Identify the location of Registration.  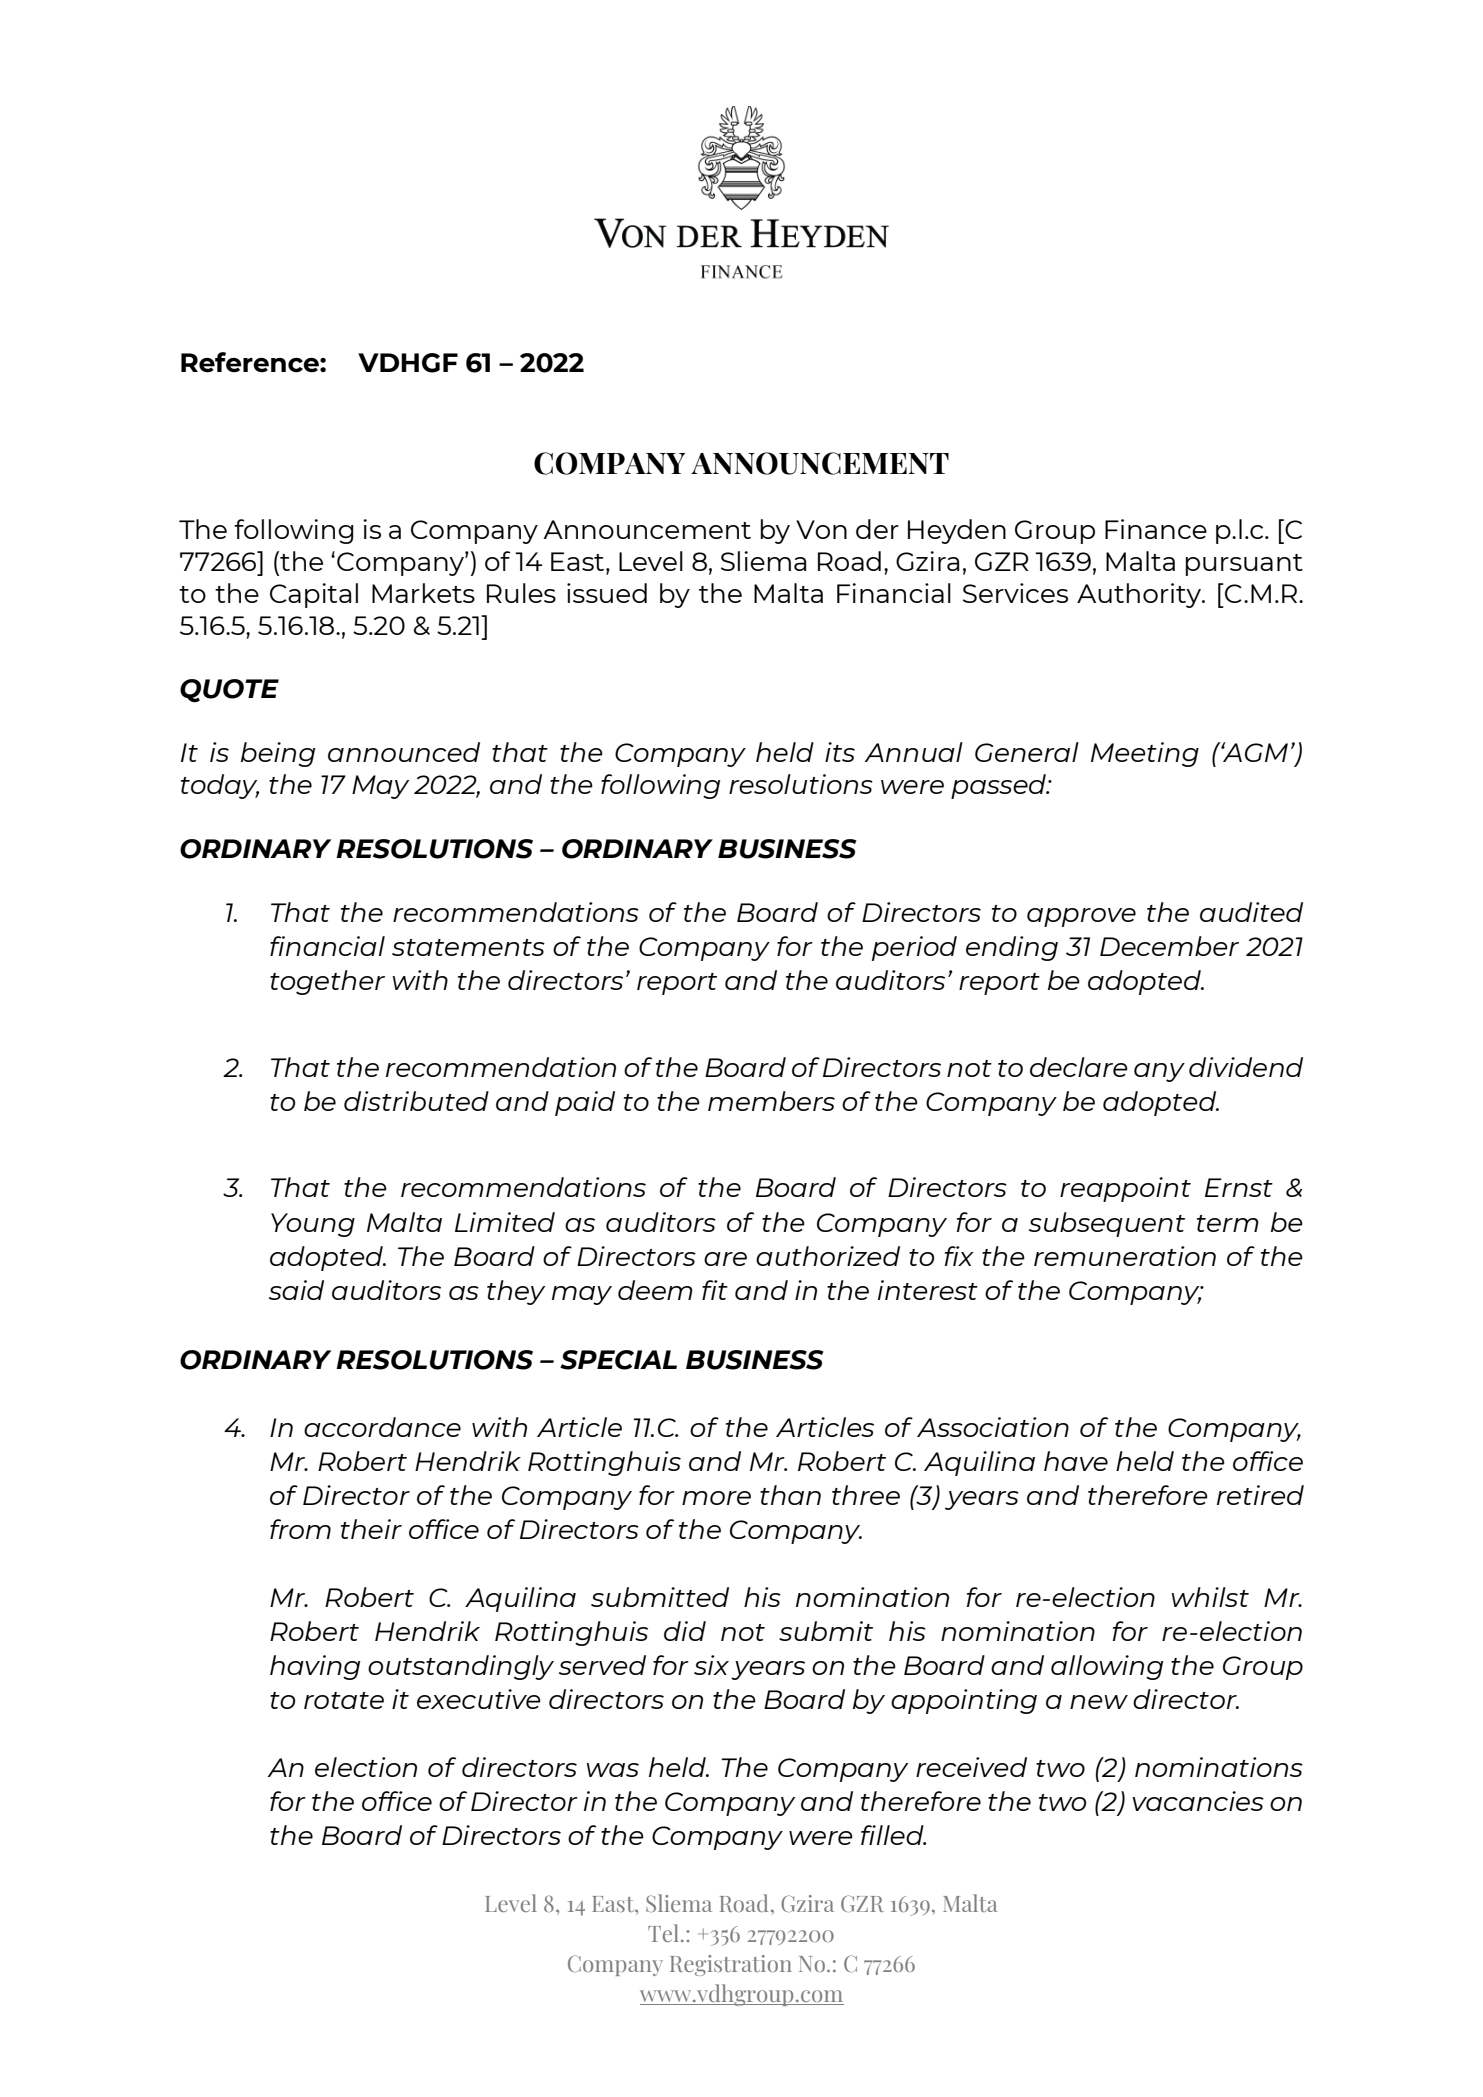
(731, 1965).
